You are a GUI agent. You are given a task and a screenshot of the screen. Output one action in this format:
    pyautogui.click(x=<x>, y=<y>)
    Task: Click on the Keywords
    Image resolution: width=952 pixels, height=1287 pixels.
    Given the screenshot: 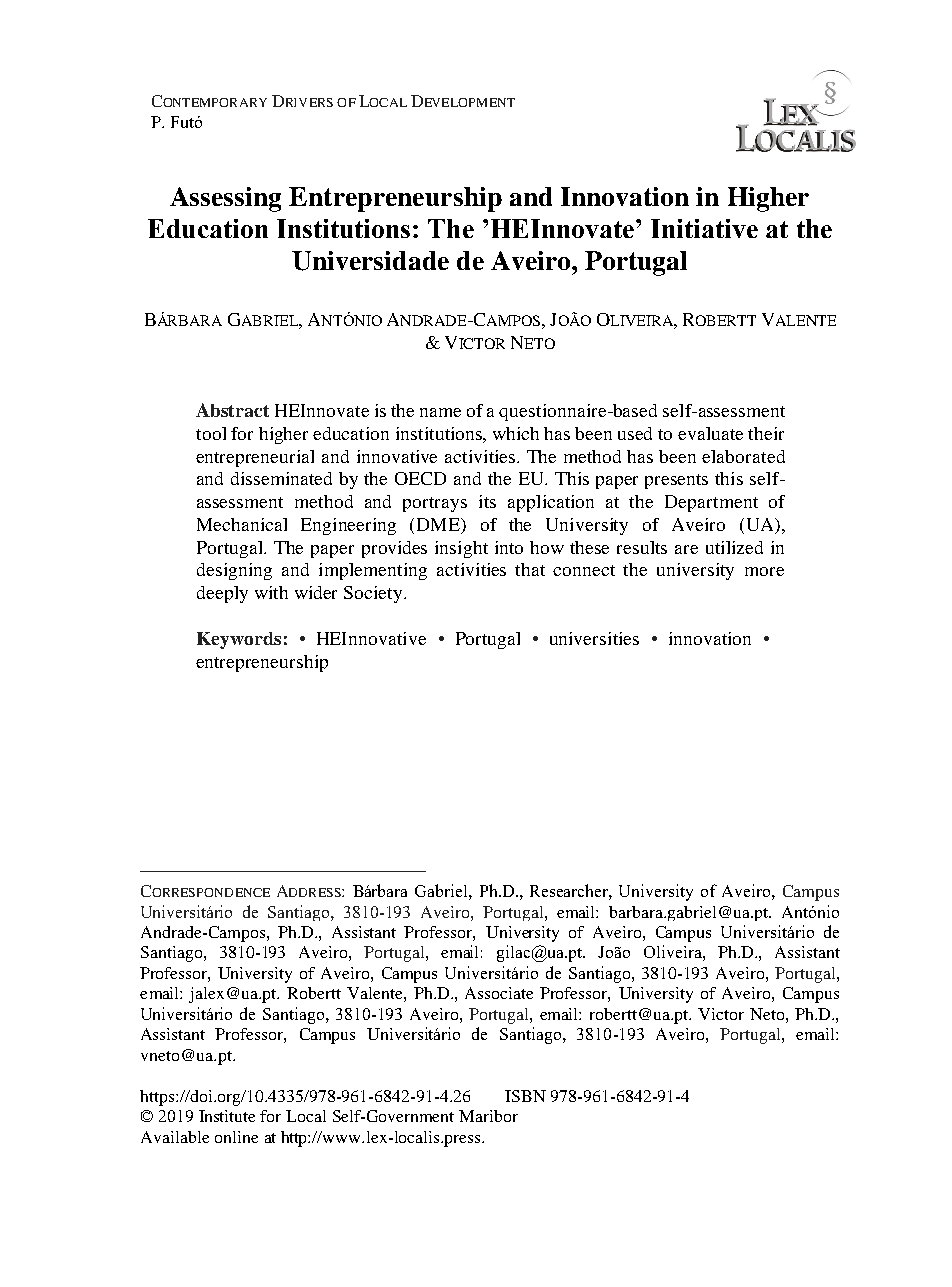 What is the action you would take?
    pyautogui.click(x=239, y=640)
